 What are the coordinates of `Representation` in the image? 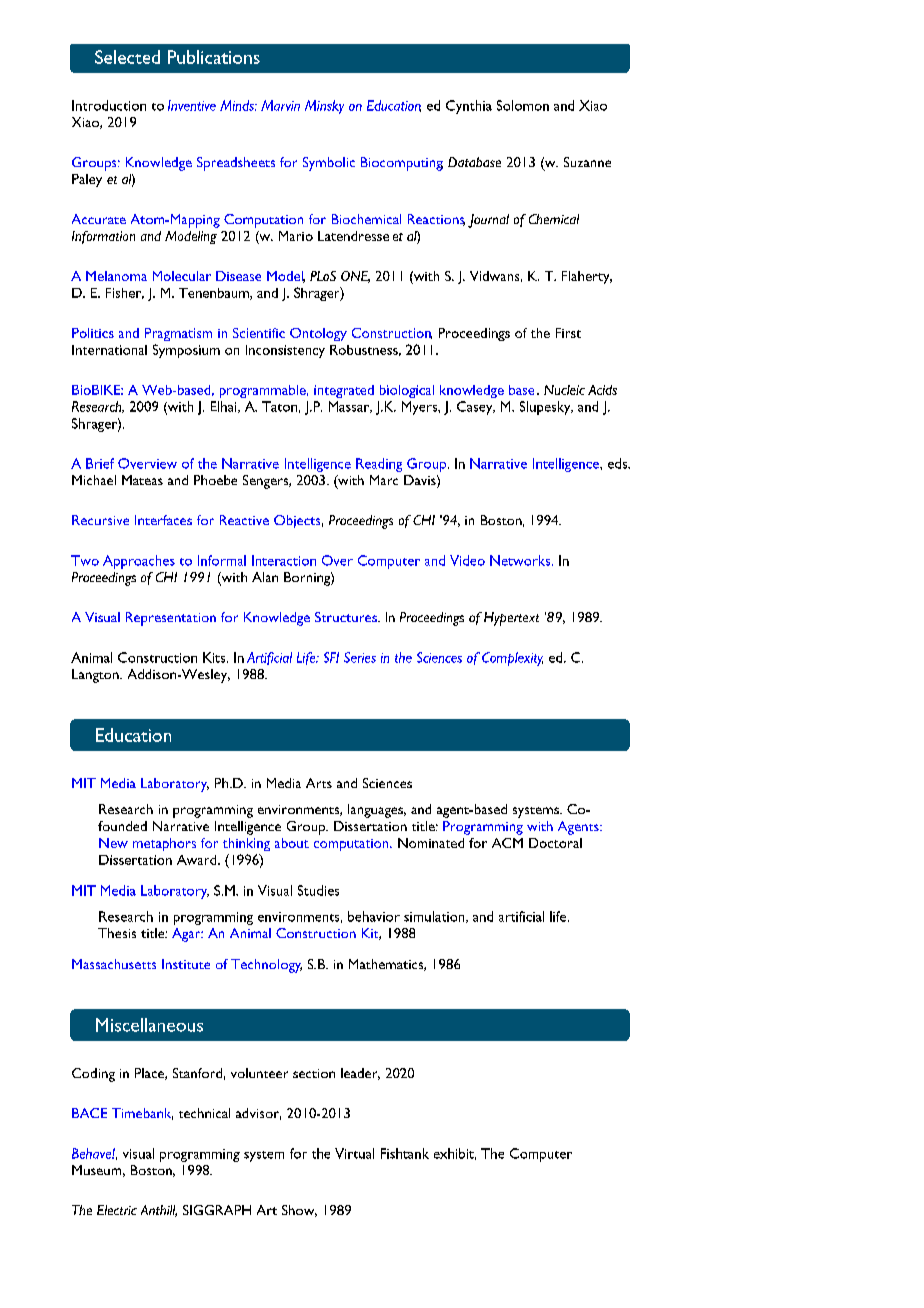 It's located at (171, 619).
